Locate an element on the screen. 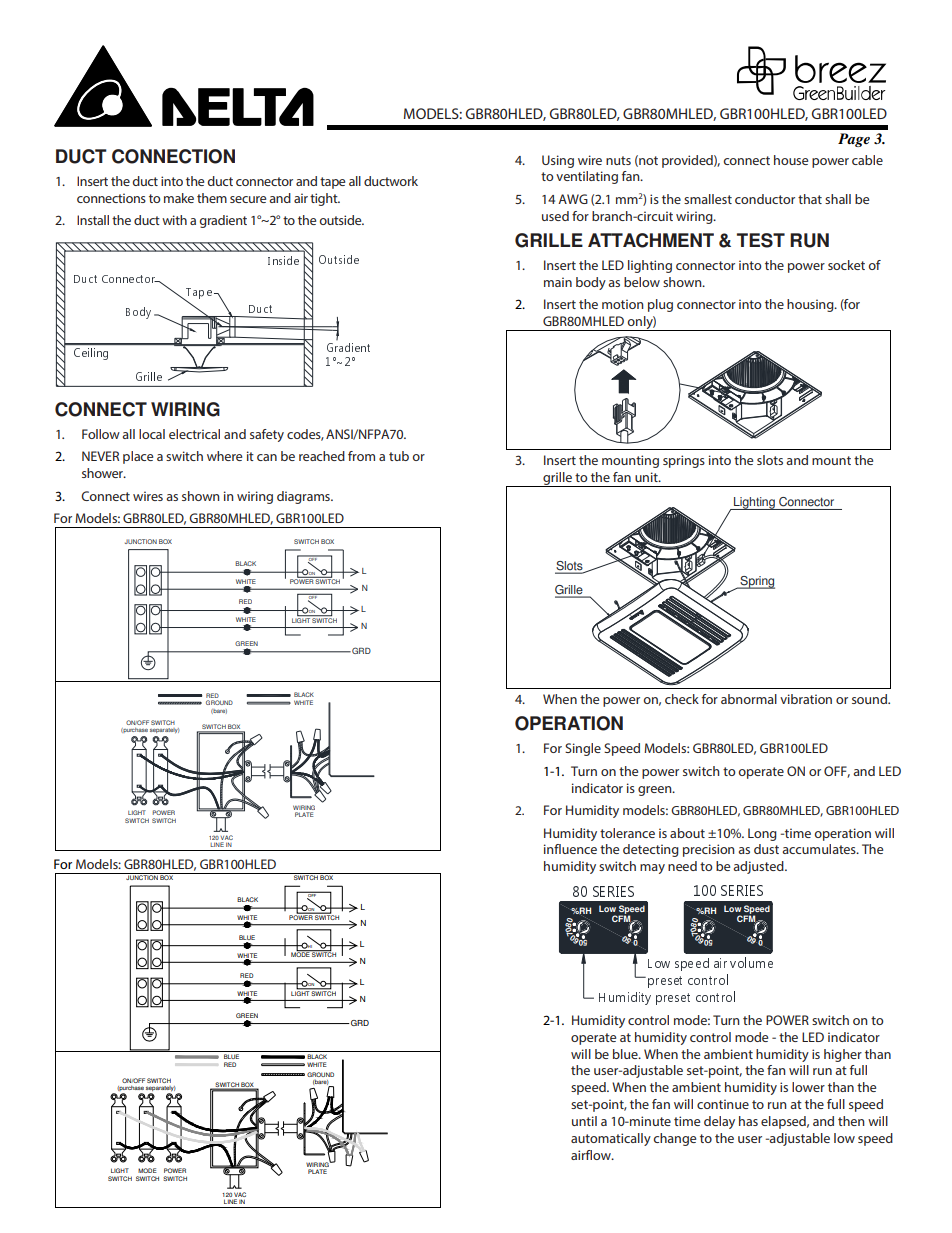 This screenshot has width=952, height=1233. tub is located at coordinates (399, 456).
